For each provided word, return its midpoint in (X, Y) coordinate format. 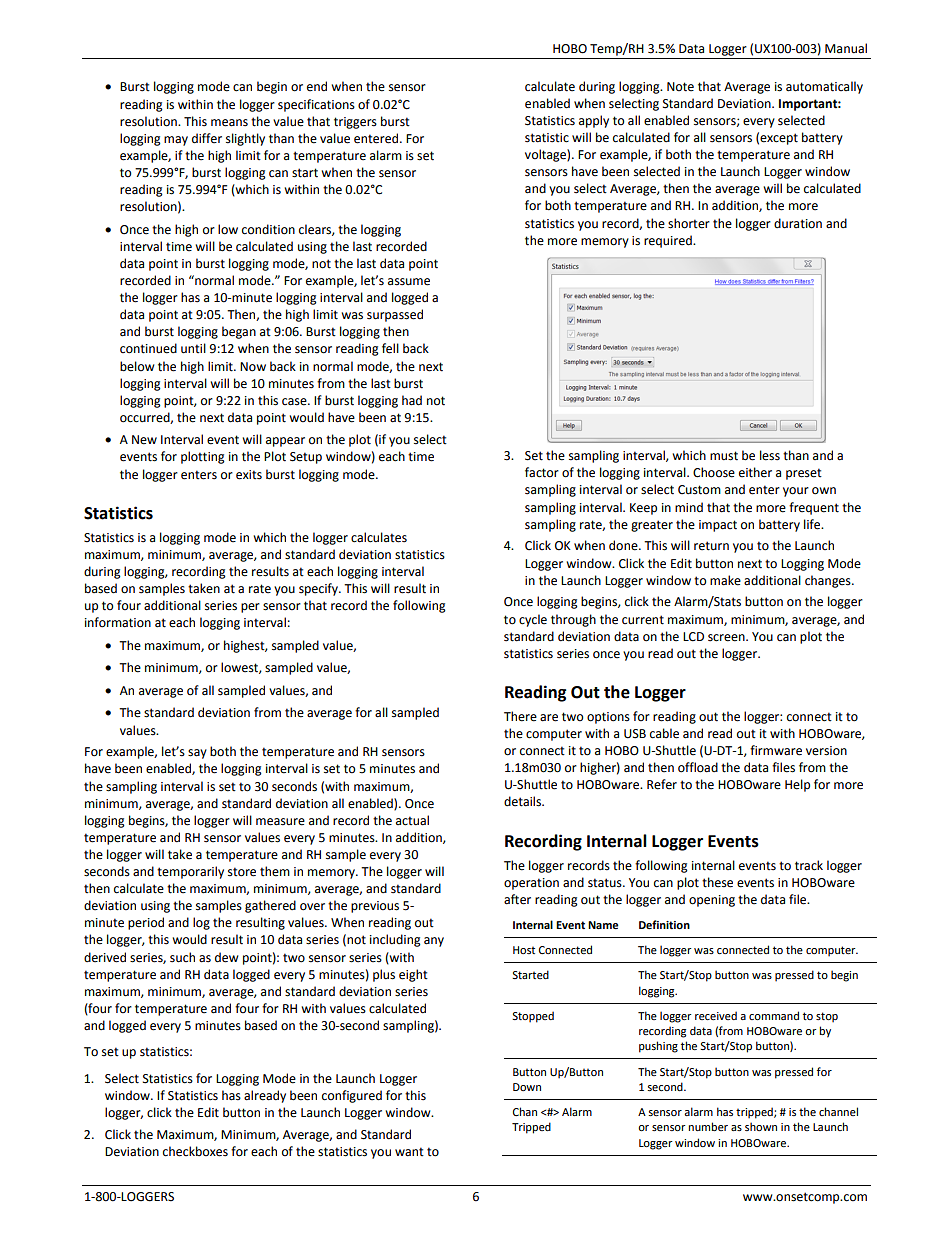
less (770, 455)
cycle (533, 620)
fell (390, 348)
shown (761, 1126)
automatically (824, 87)
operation (531, 884)
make (725, 580)
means (229, 123)
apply (594, 121)
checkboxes (195, 1151)
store (242, 872)
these (717, 882)
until (193, 348)
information (118, 622)
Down (527, 1087)
